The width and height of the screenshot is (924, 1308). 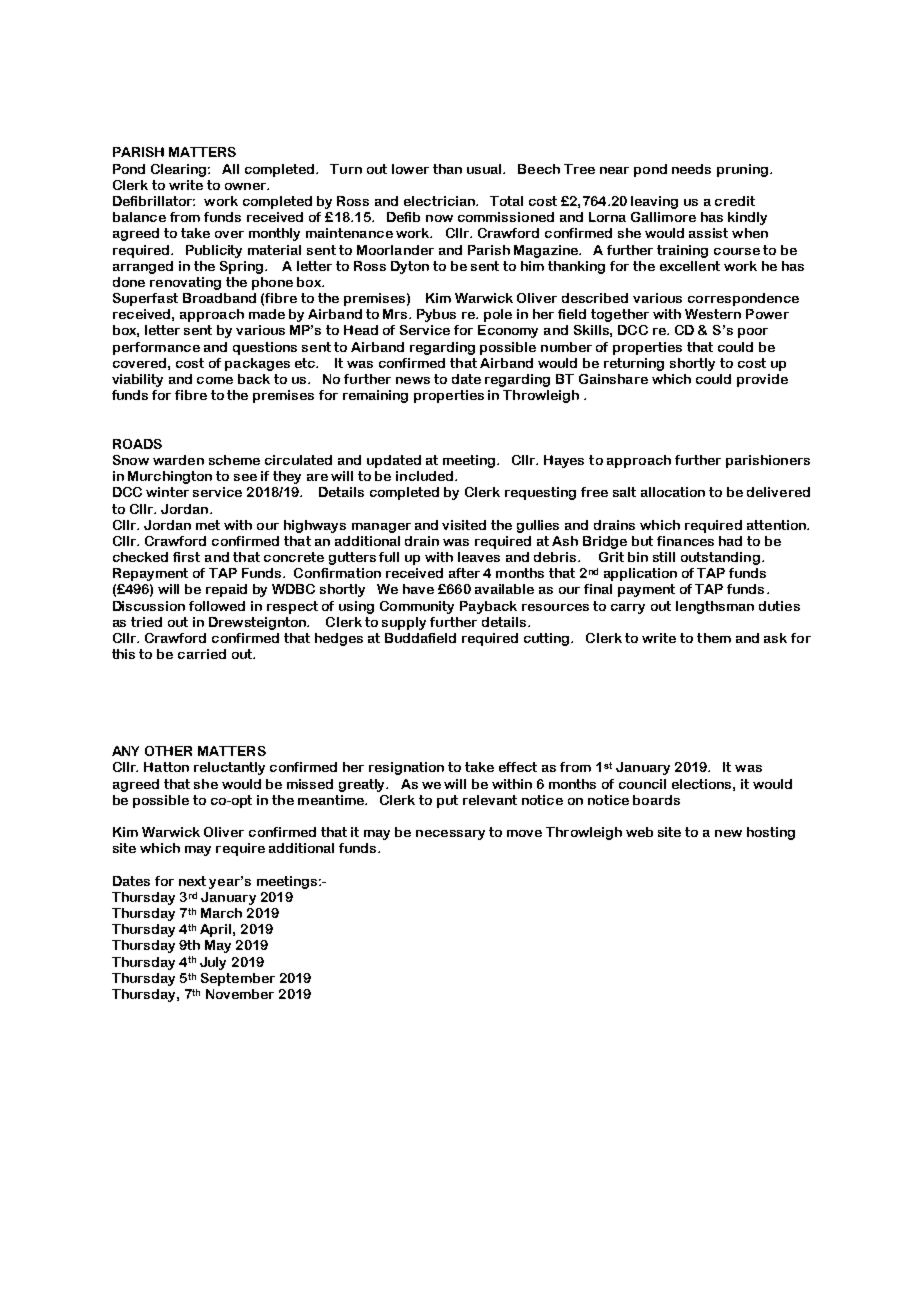 What do you see at coordinates (735, 201) in the screenshot?
I see `credit` at bounding box center [735, 201].
